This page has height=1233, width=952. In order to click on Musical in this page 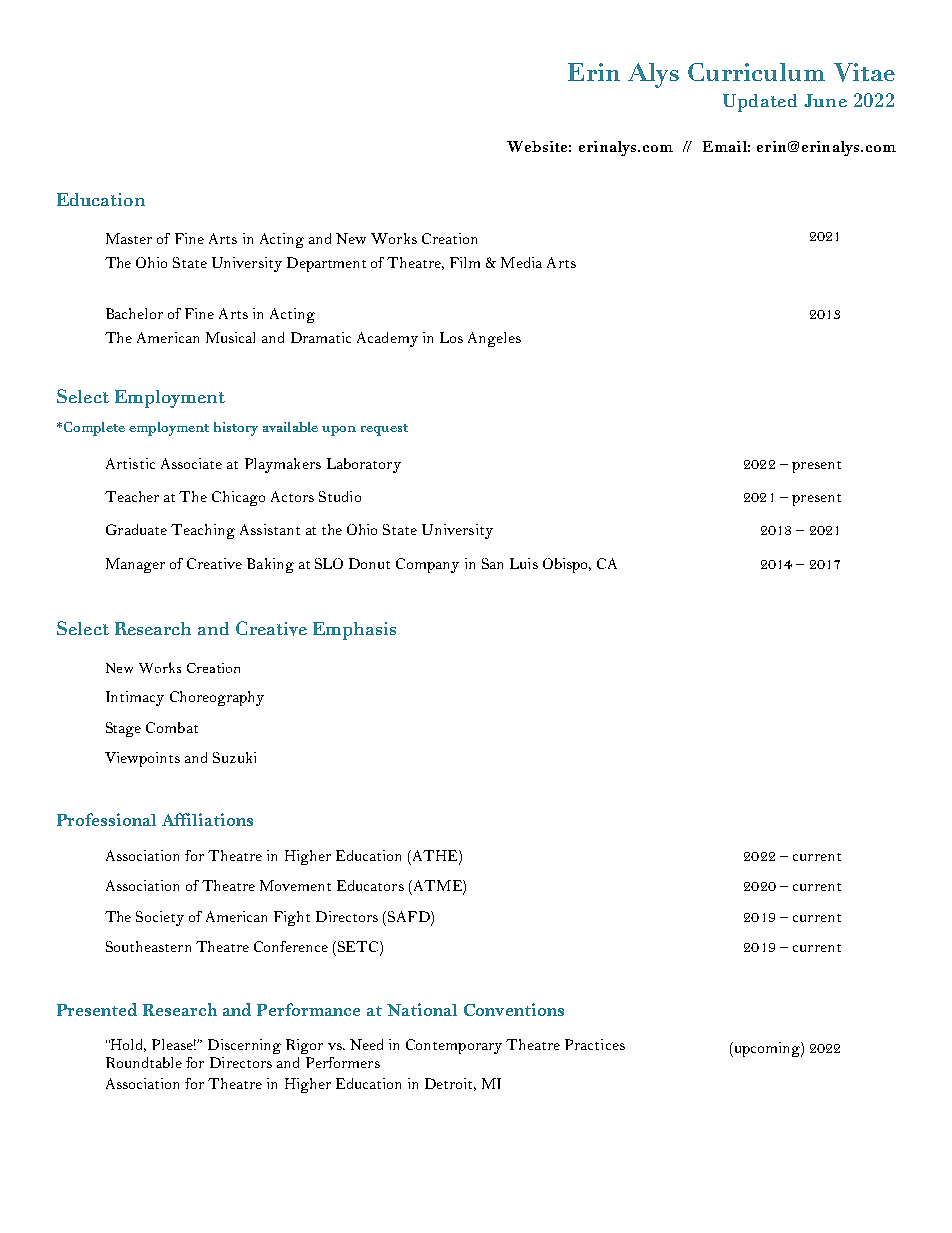, I will do `click(230, 337)`.
